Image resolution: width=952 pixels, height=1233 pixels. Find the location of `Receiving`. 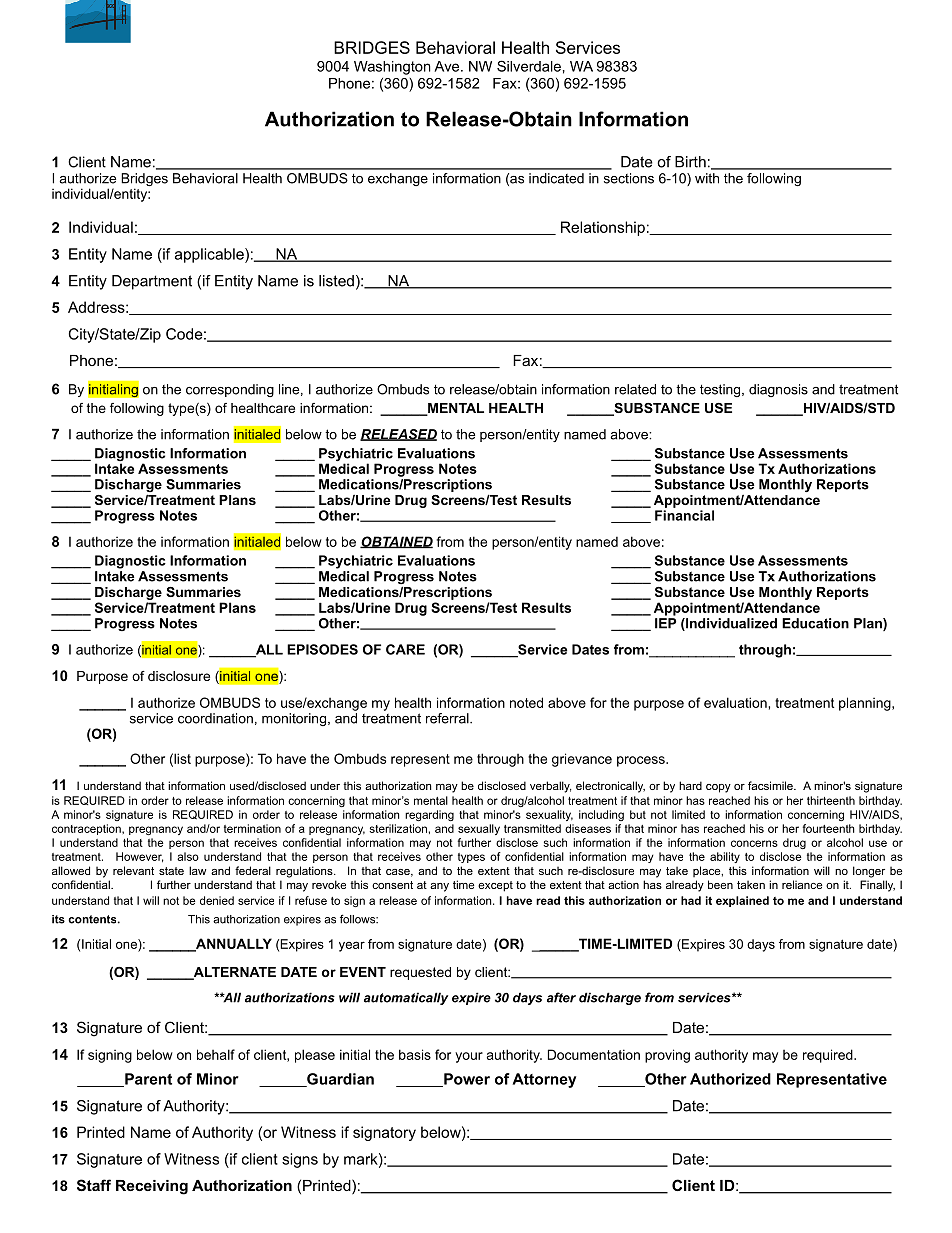

Receiving is located at coordinates (152, 1187).
